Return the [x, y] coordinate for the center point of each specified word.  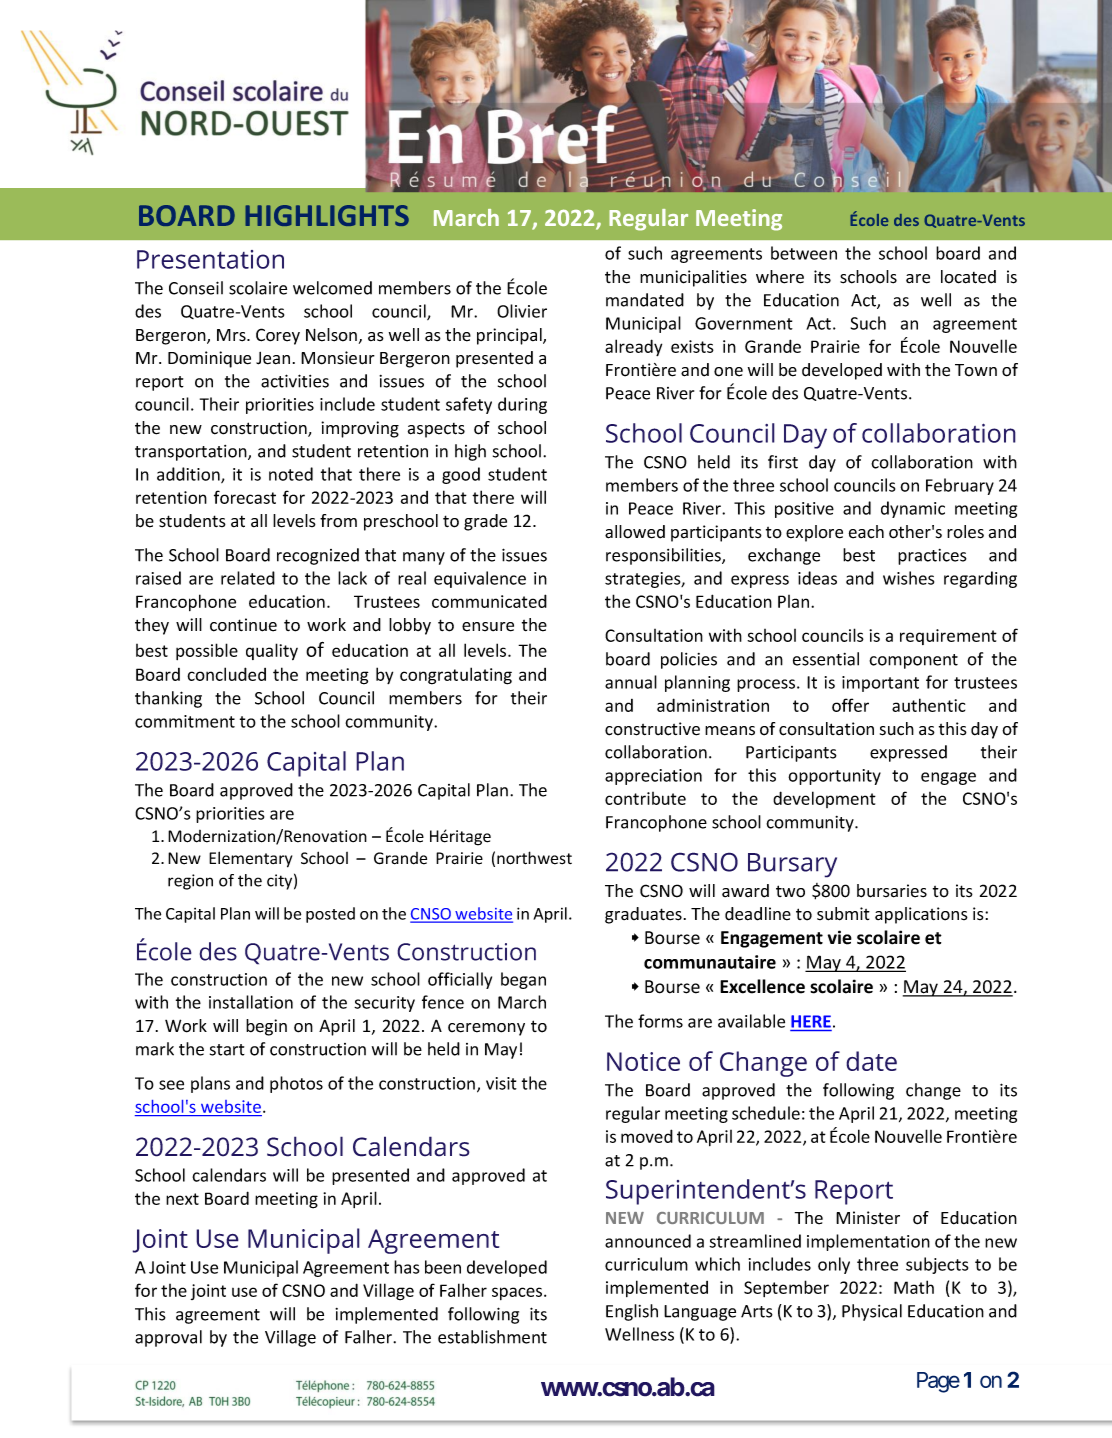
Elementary [250, 859]
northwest [534, 858]
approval [168, 1338]
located [968, 277]
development [824, 799]
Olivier [522, 311]
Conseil [196, 288]
